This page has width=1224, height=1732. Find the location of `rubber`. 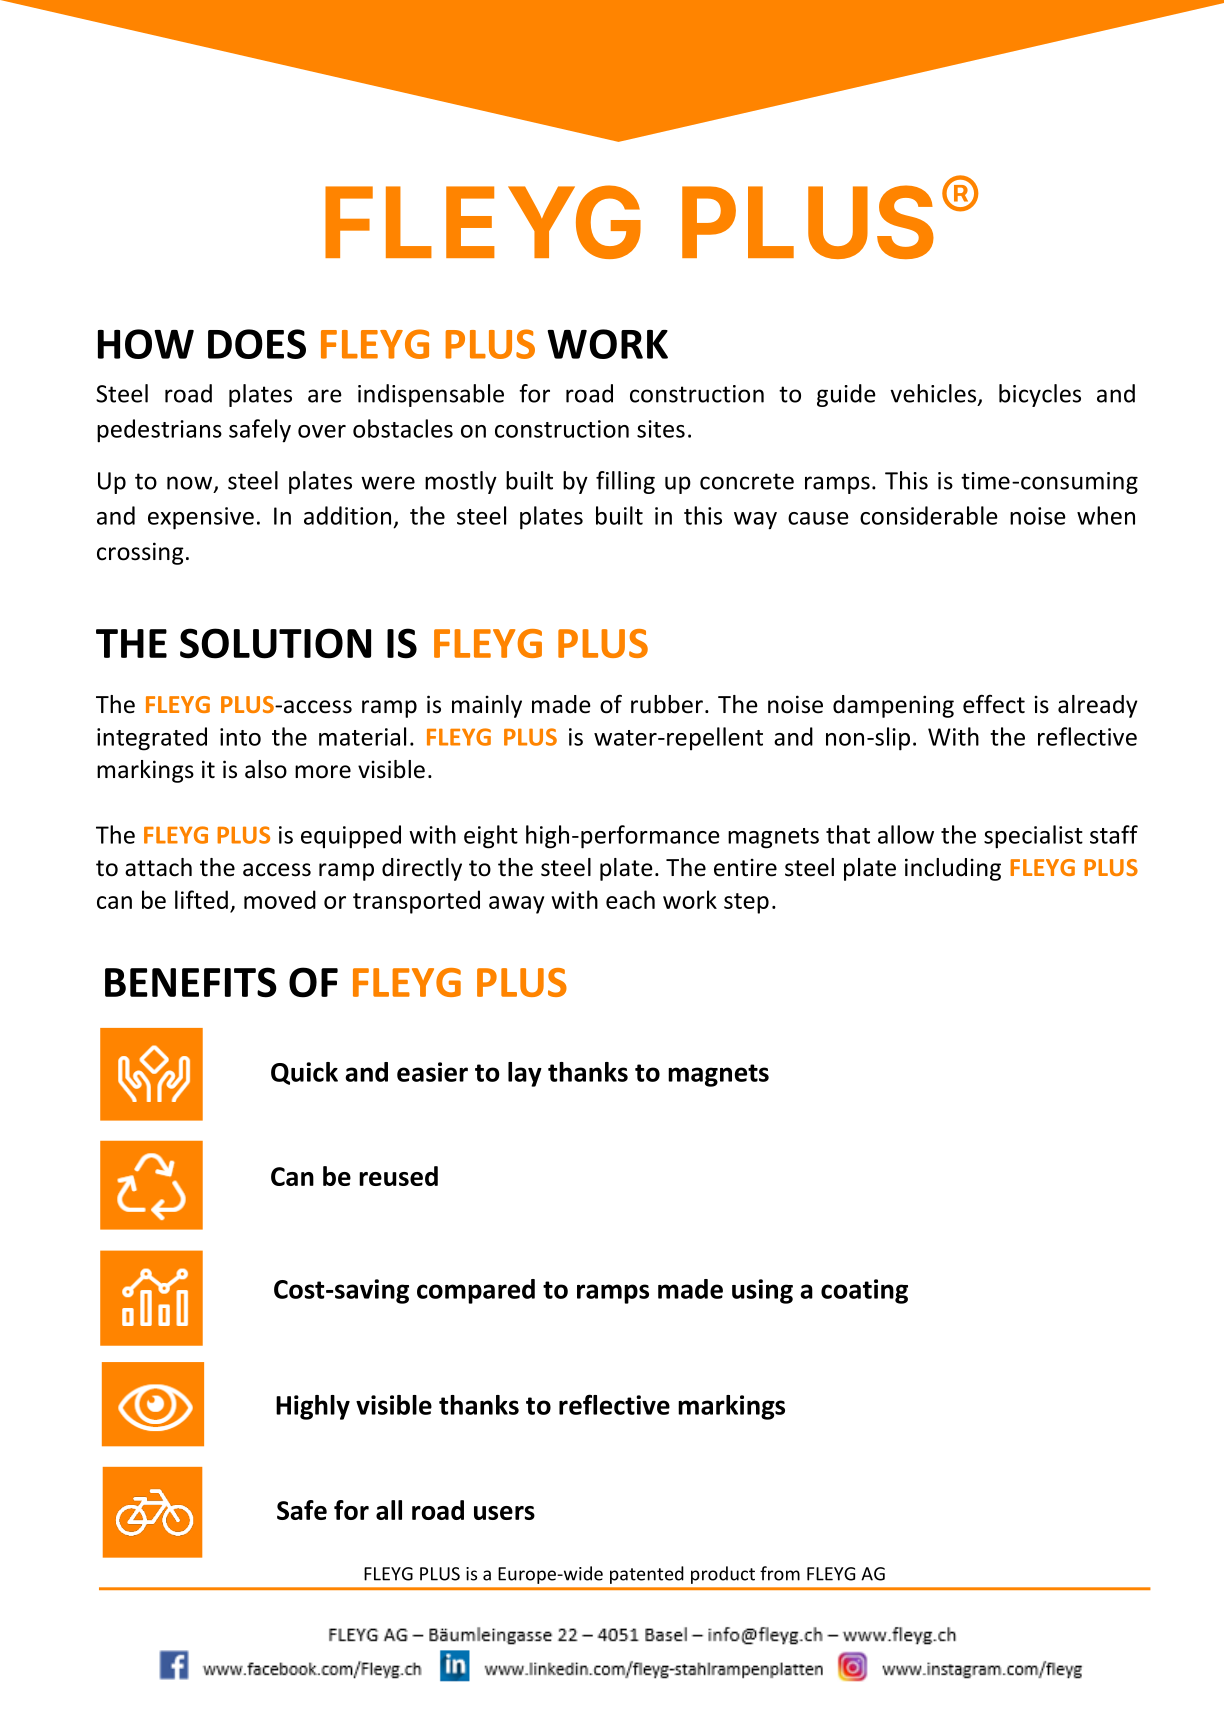

rubber is located at coordinates (667, 704).
